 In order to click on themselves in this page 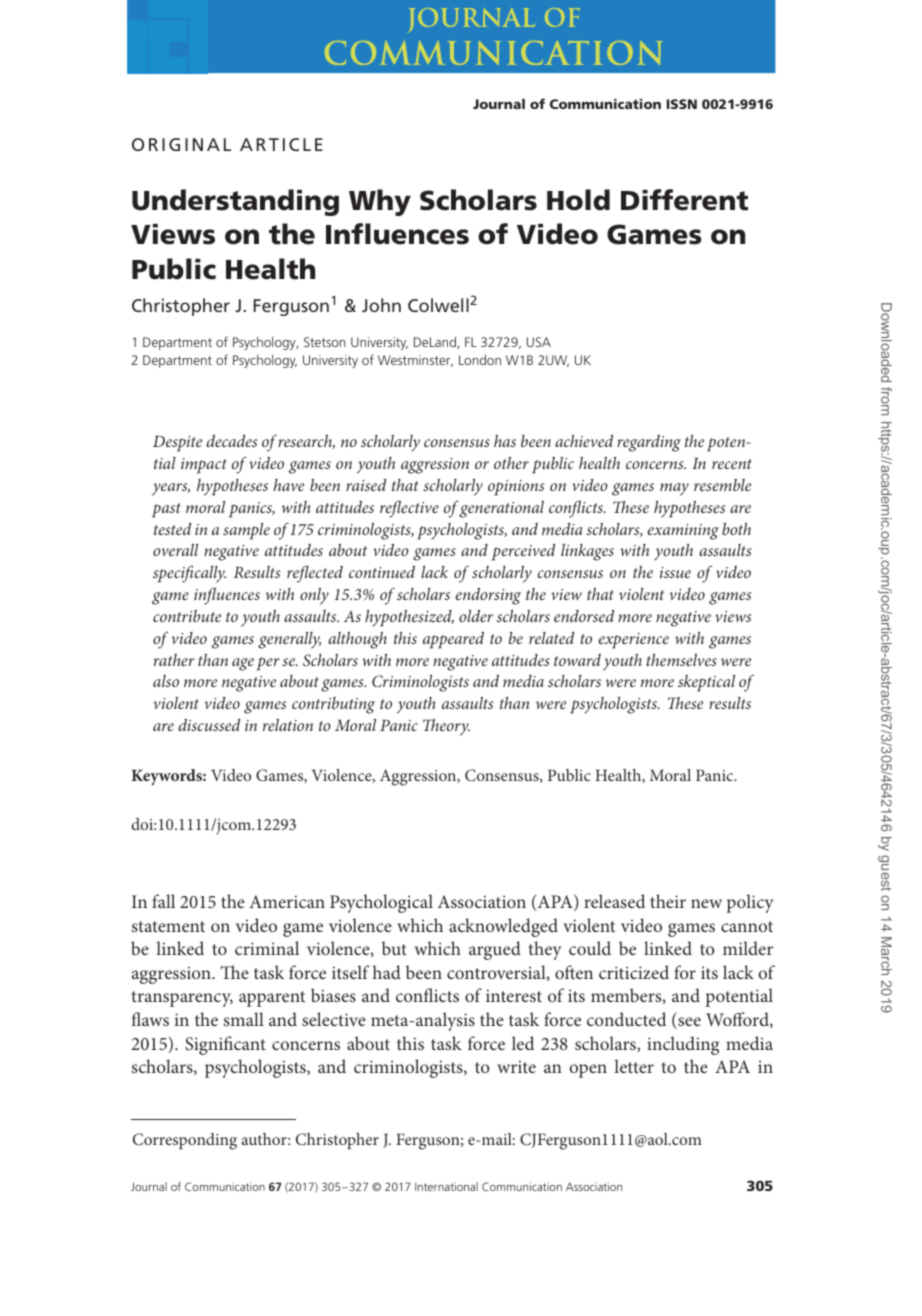, I will do `click(682, 660)`.
